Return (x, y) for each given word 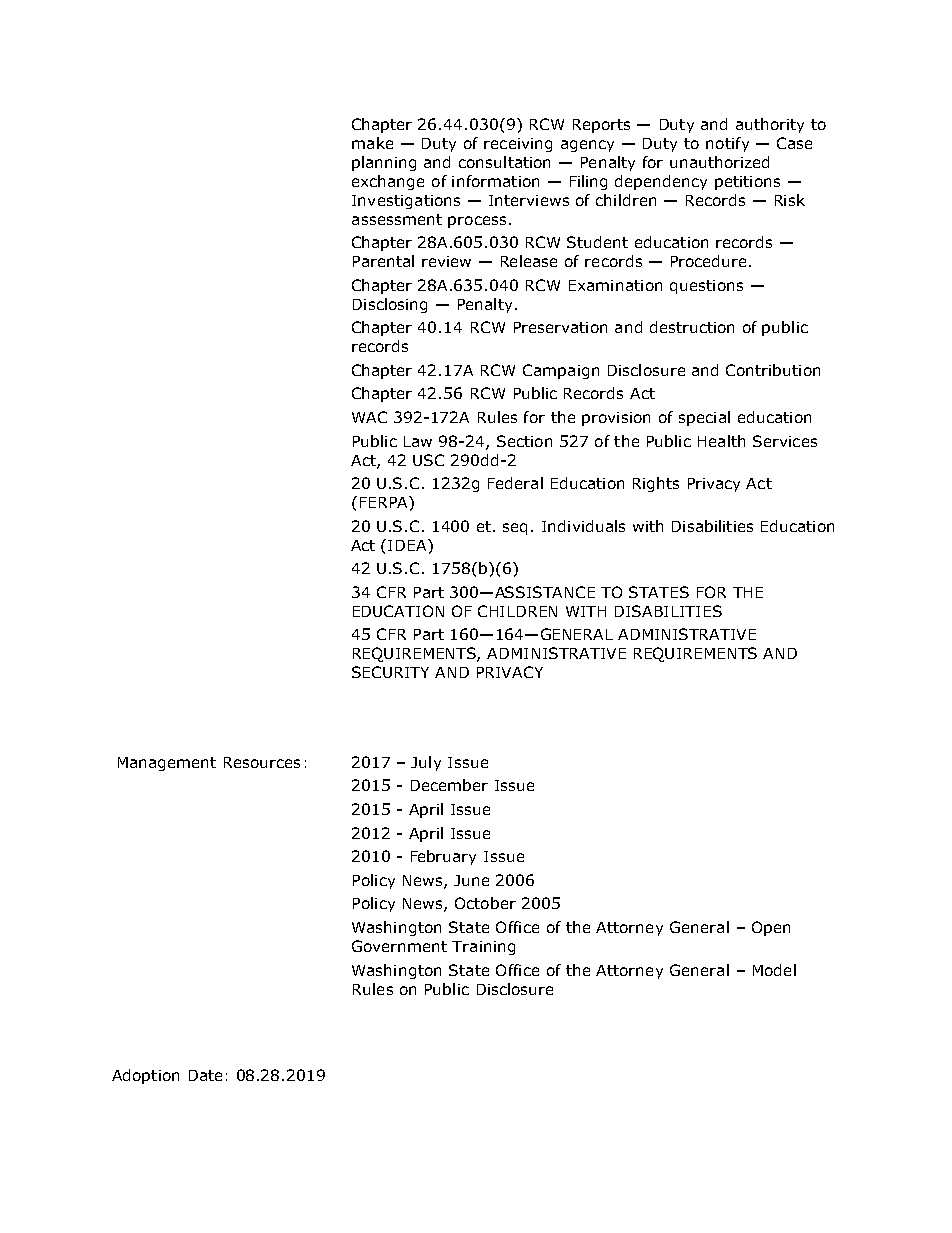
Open (771, 928)
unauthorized (719, 162)
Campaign (561, 371)
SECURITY (390, 672)
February (443, 857)
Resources (262, 762)
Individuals (583, 526)
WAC (369, 417)
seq (515, 529)
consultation (504, 162)
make (372, 143)
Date (205, 1075)
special (704, 418)
